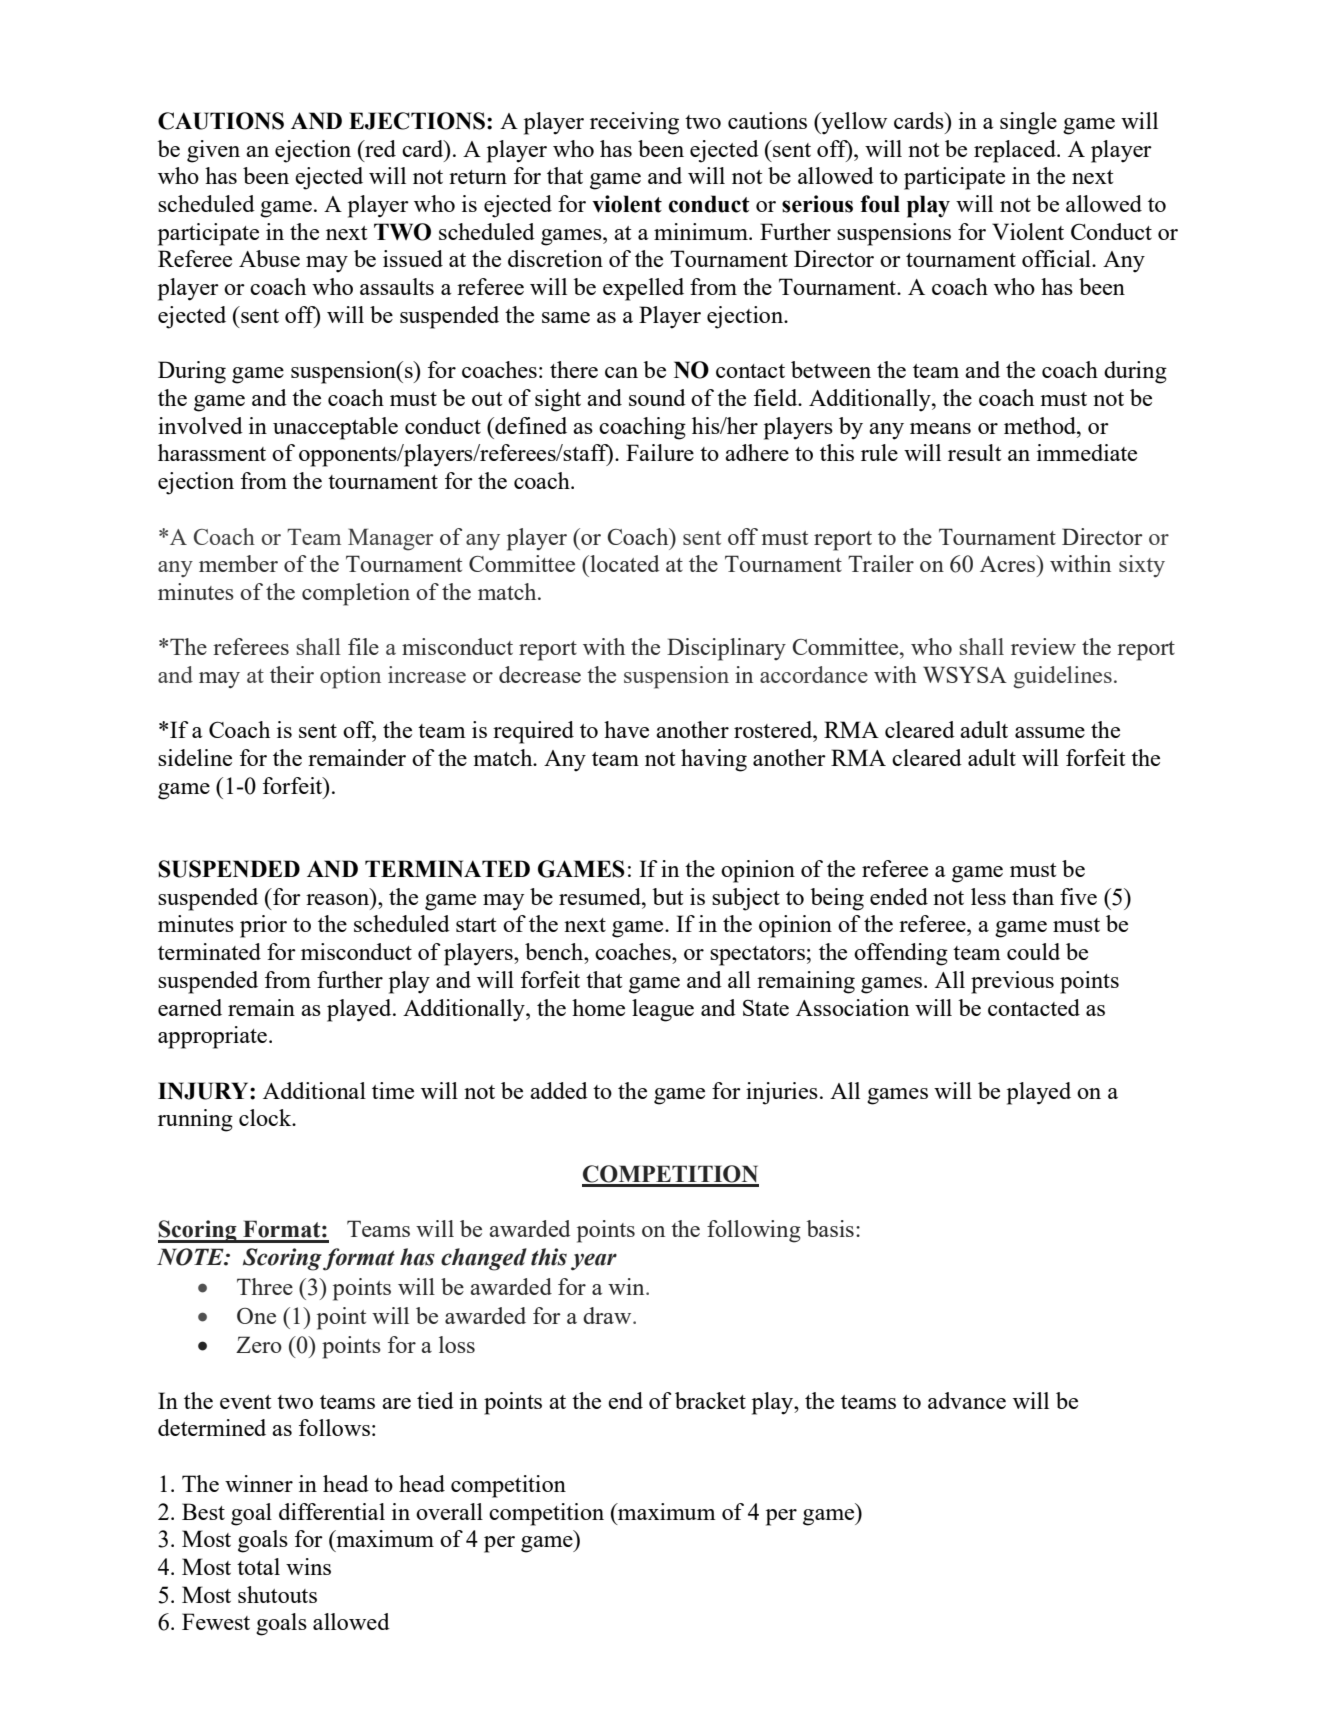 The width and height of the page is (1341, 1735). What do you see at coordinates (266, 1117) in the page?
I see `clock` at bounding box center [266, 1117].
